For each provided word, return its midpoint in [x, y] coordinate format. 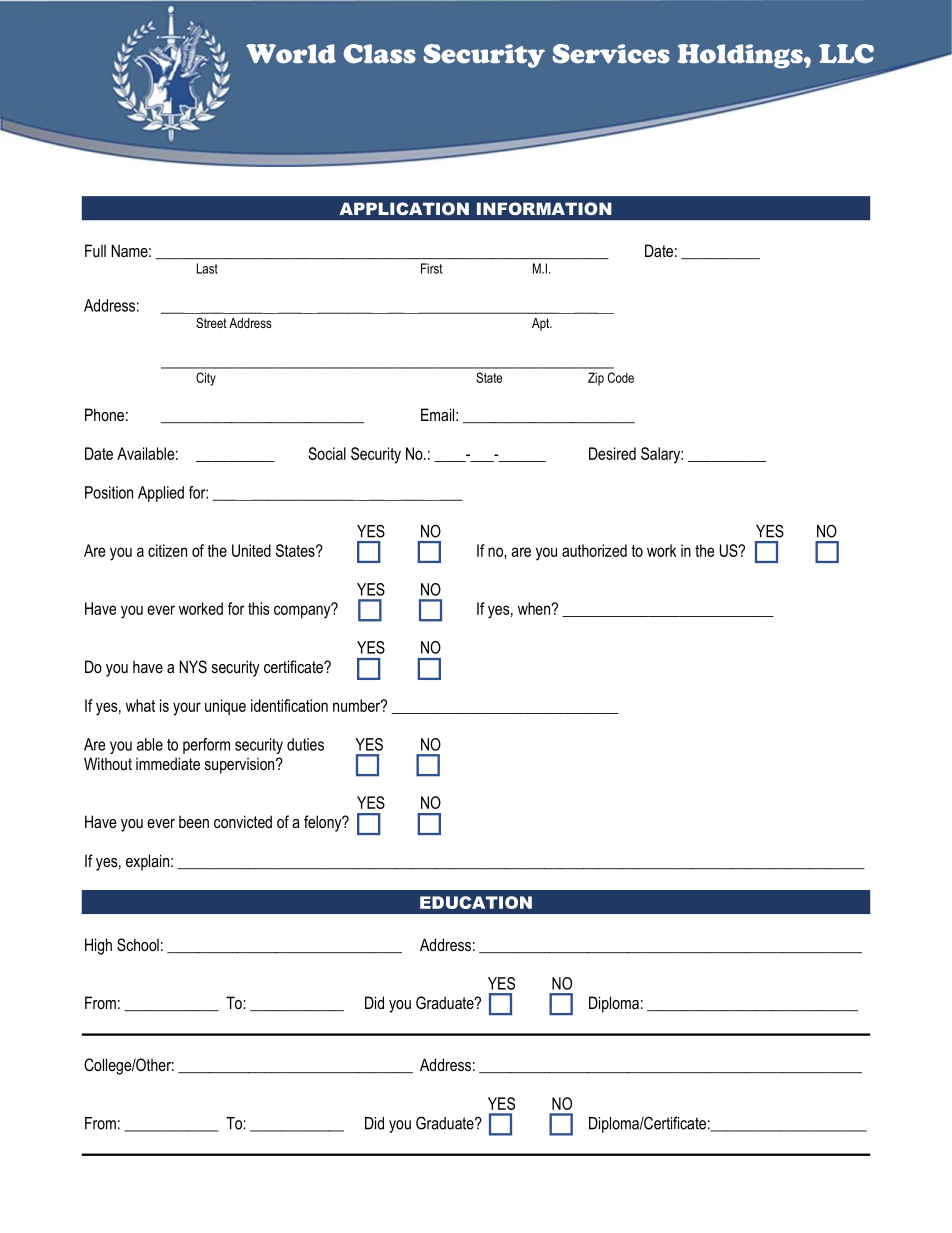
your [187, 709]
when [535, 608]
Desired [612, 453]
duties [305, 744]
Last [207, 268]
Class [380, 54]
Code [621, 377]
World [291, 54]
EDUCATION [476, 902]
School [138, 945]
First [431, 268]
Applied [161, 494]
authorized [594, 550]
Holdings [741, 56]
